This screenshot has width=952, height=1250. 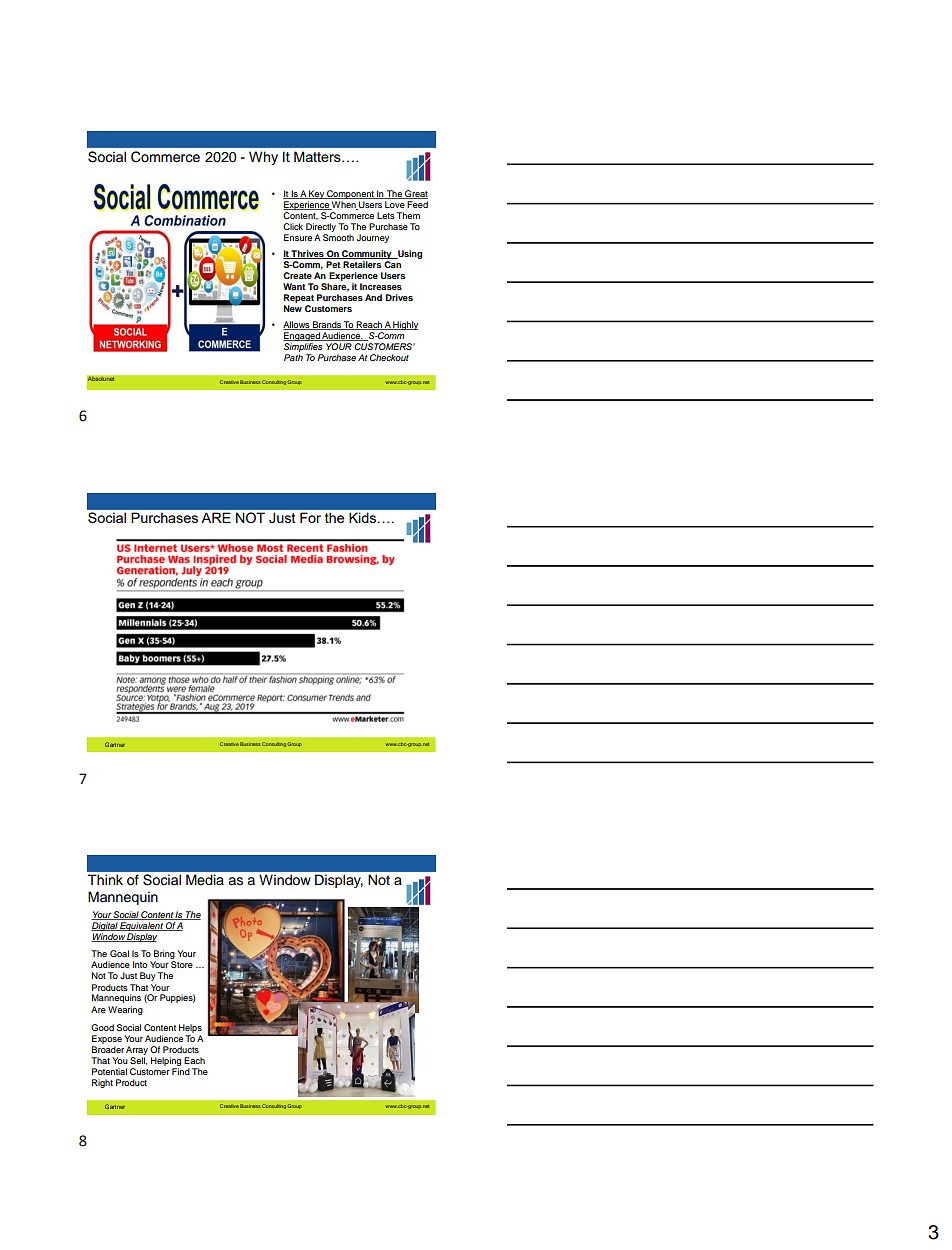 What do you see at coordinates (190, 1028) in the screenshot?
I see `Helps` at bounding box center [190, 1028].
